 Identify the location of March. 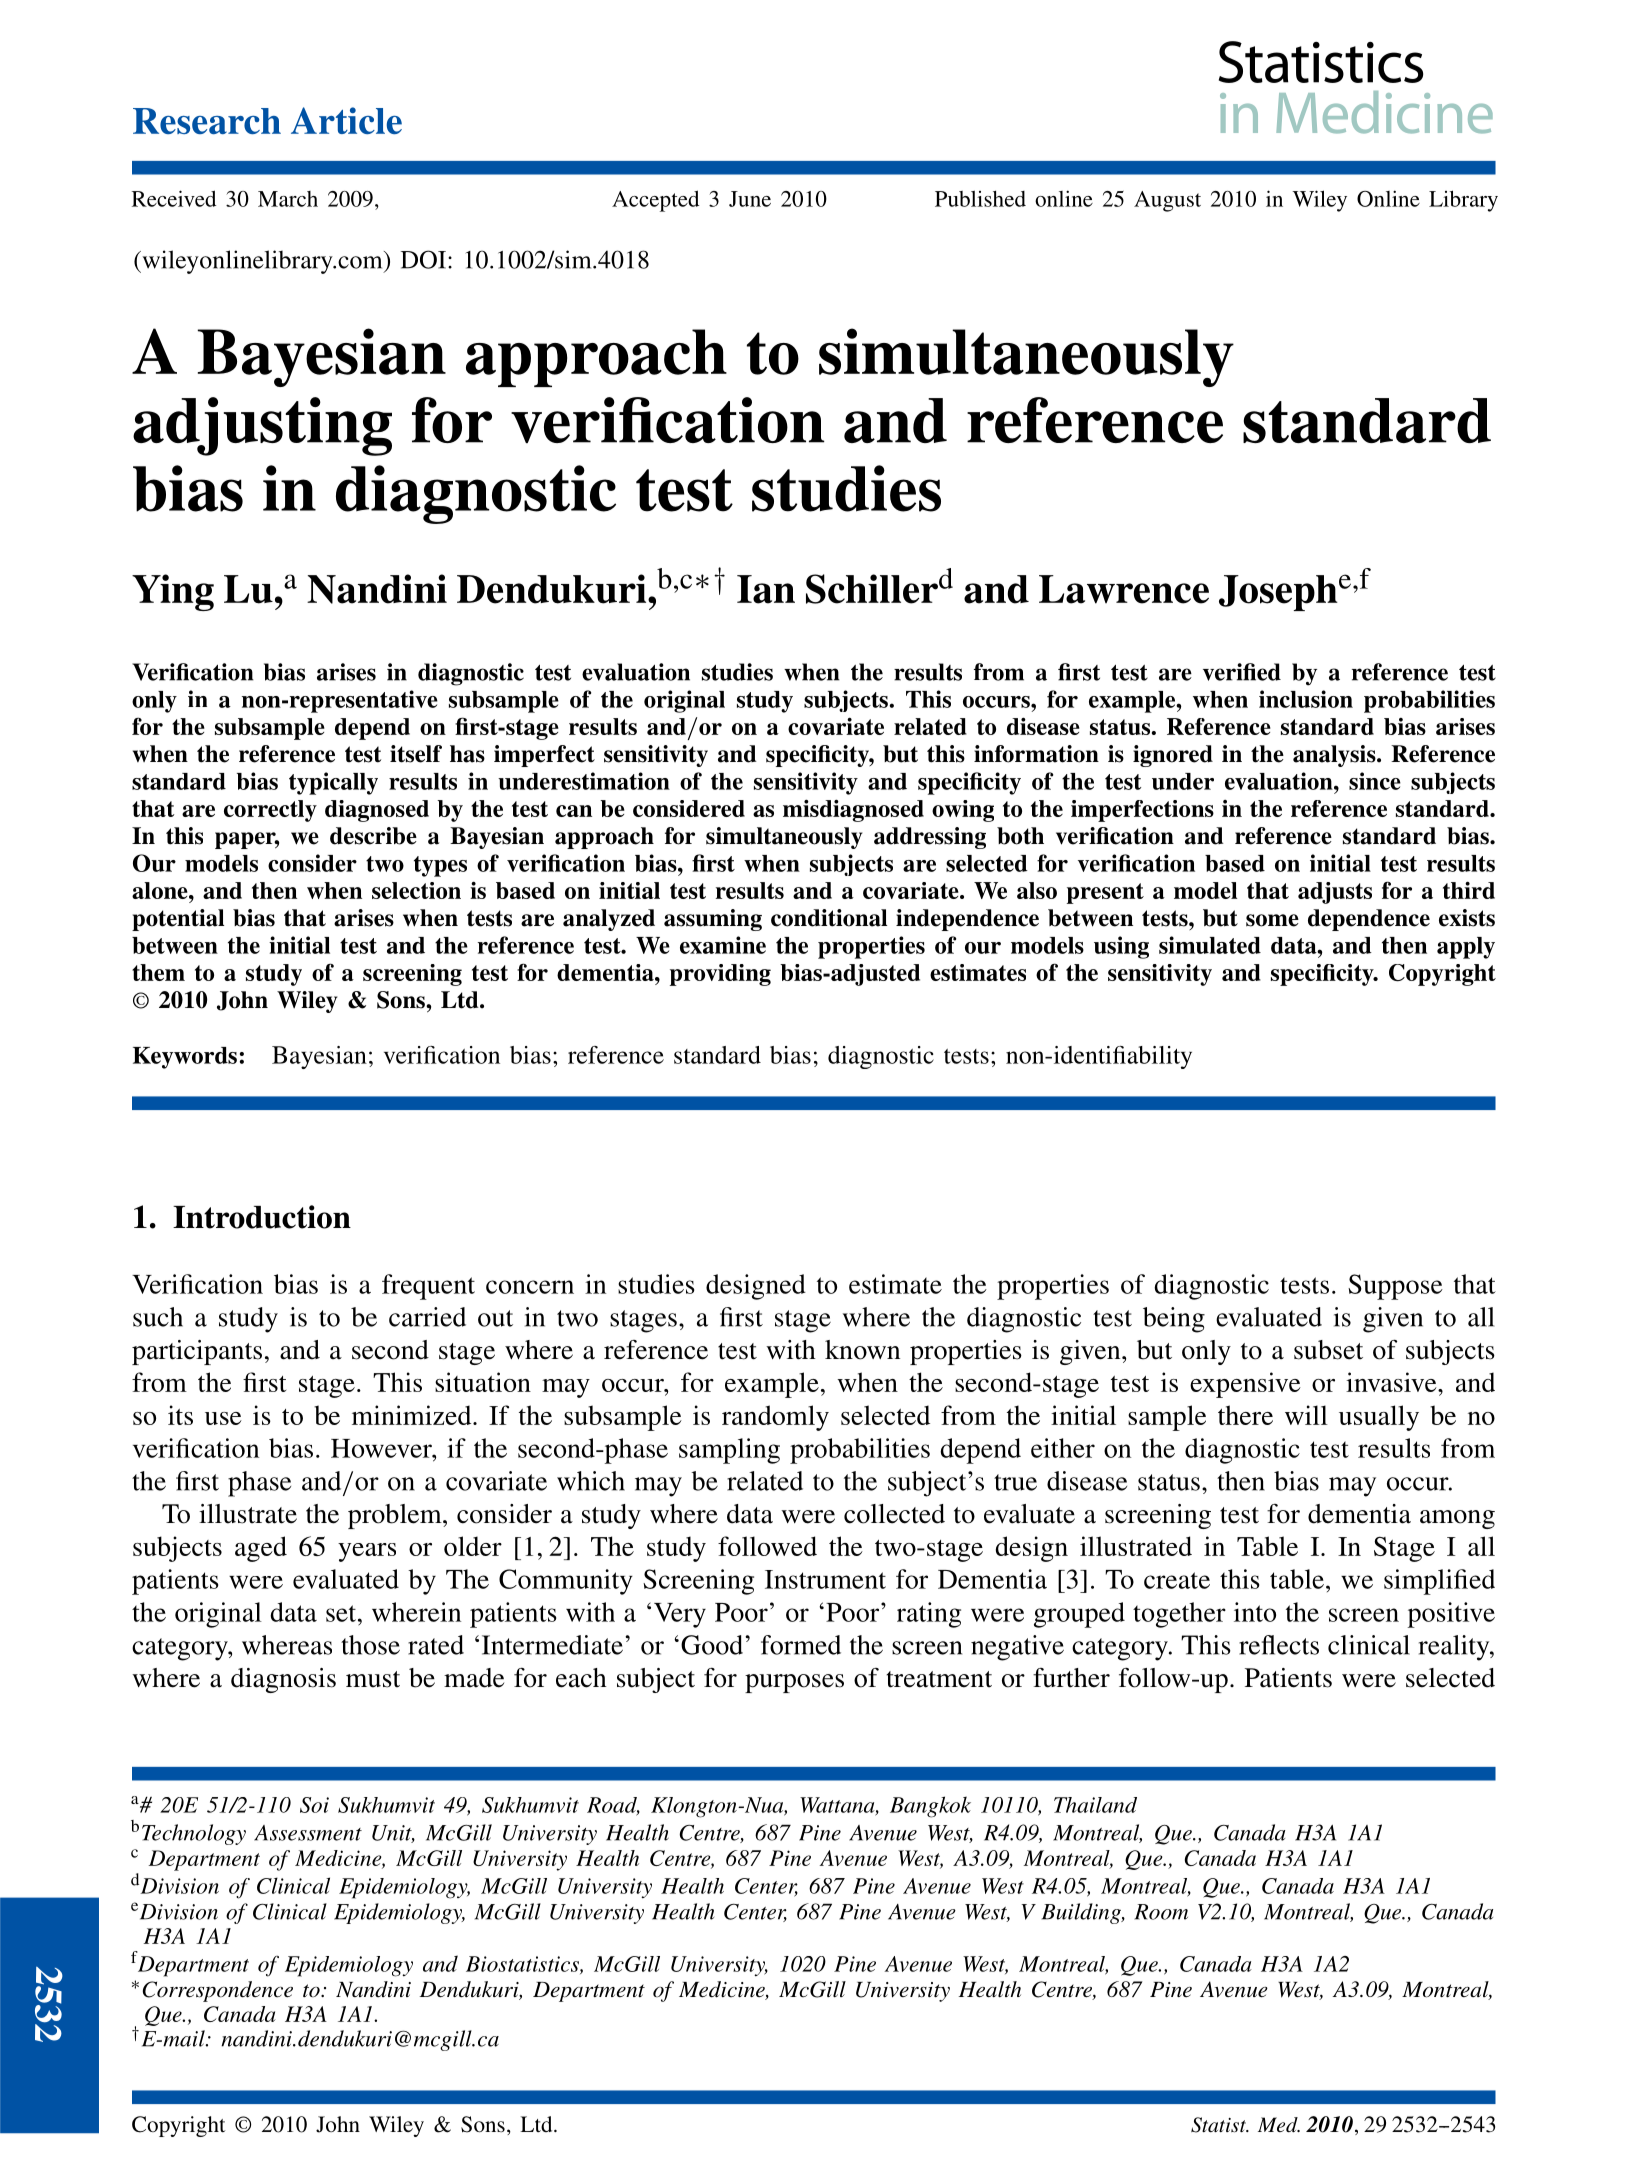
(288, 199).
